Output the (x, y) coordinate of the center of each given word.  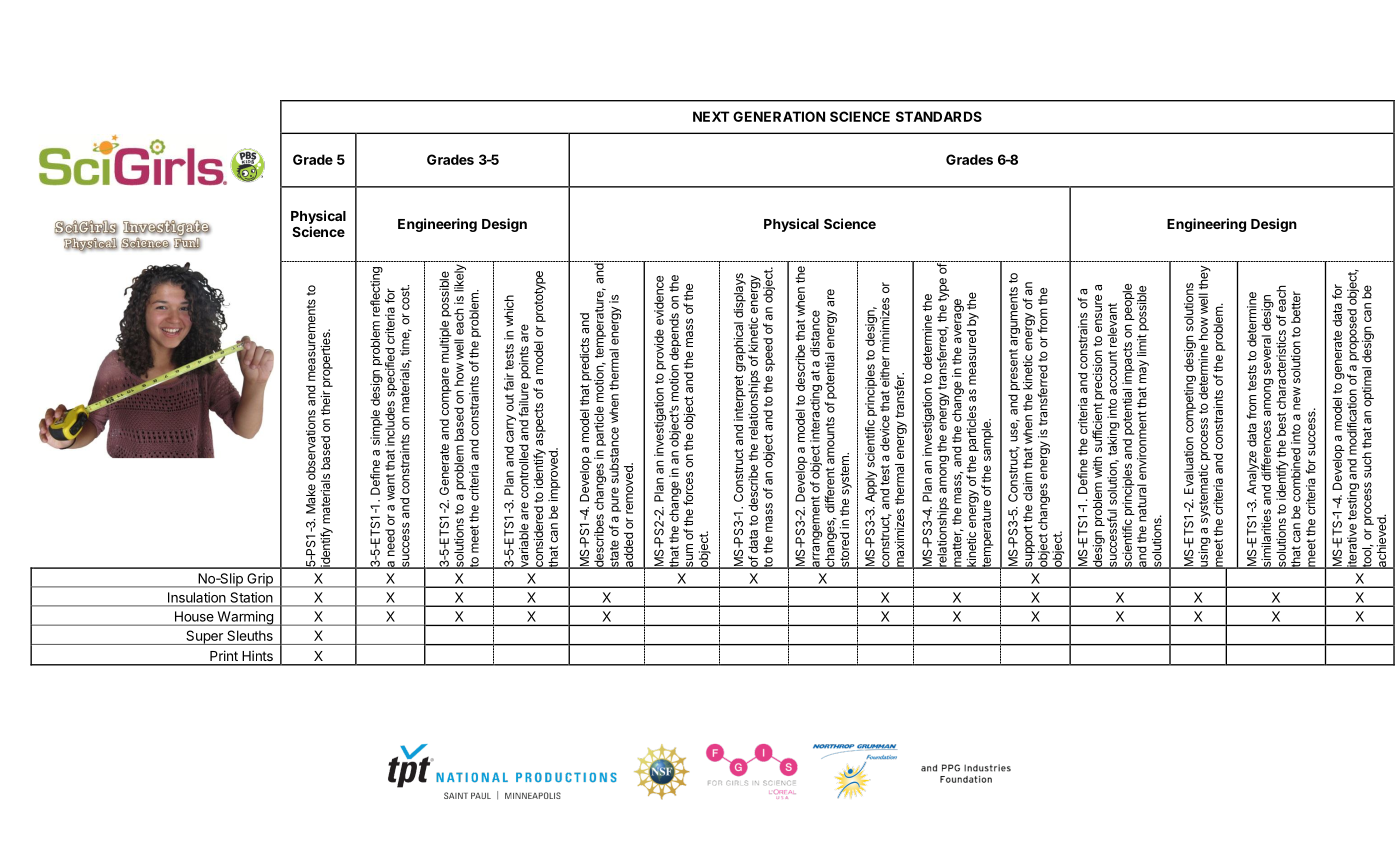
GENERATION (779, 116)
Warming (245, 618)
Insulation (197, 597)
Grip (260, 580)
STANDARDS (939, 116)
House (194, 616)
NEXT (711, 116)
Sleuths (250, 635)
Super (204, 637)
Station (252, 597)
